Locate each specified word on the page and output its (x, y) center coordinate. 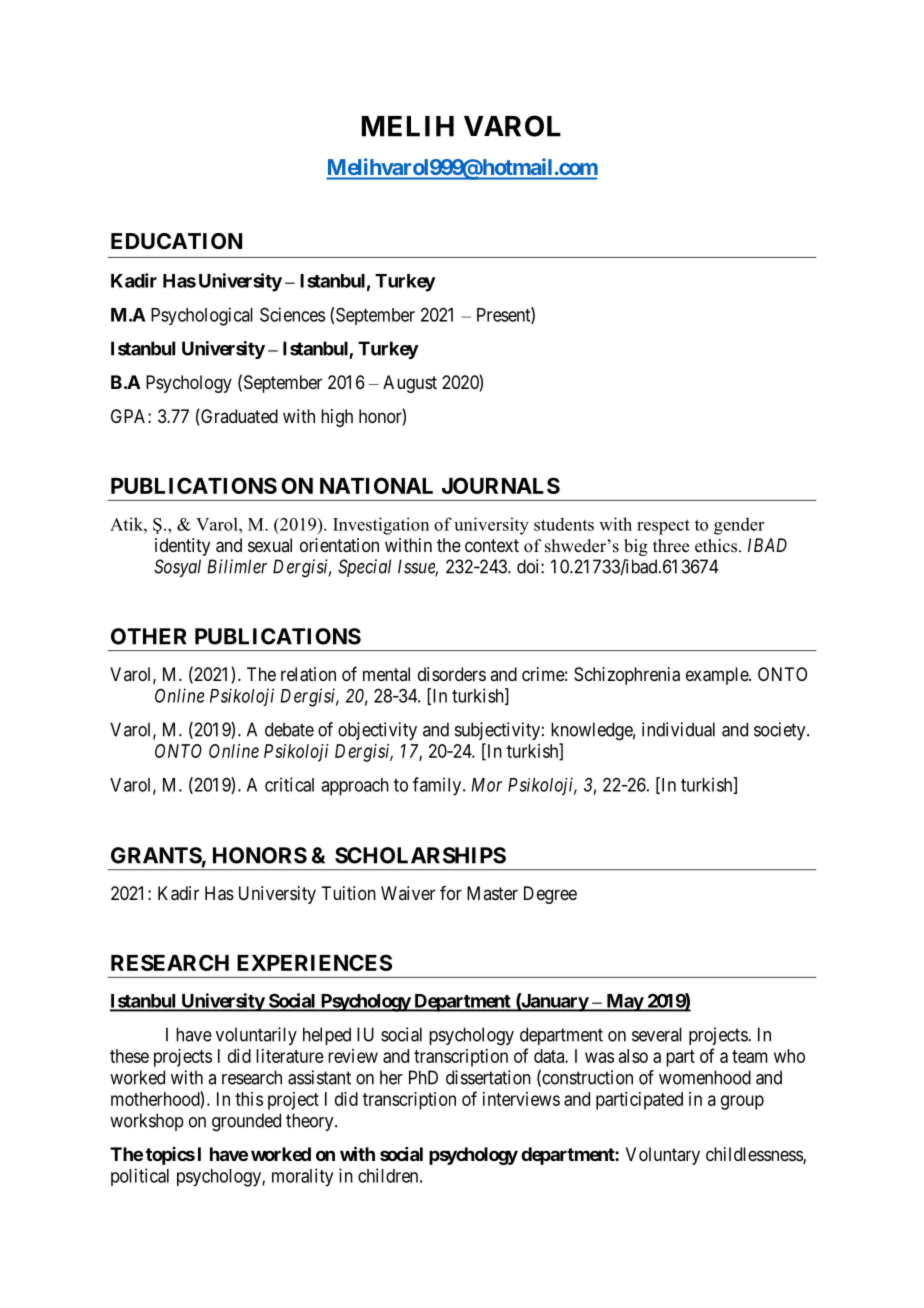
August (410, 384)
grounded (246, 1122)
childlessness (755, 1155)
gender (739, 526)
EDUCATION (176, 241)
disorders (452, 674)
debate (289, 729)
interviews (521, 1099)
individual (678, 729)
